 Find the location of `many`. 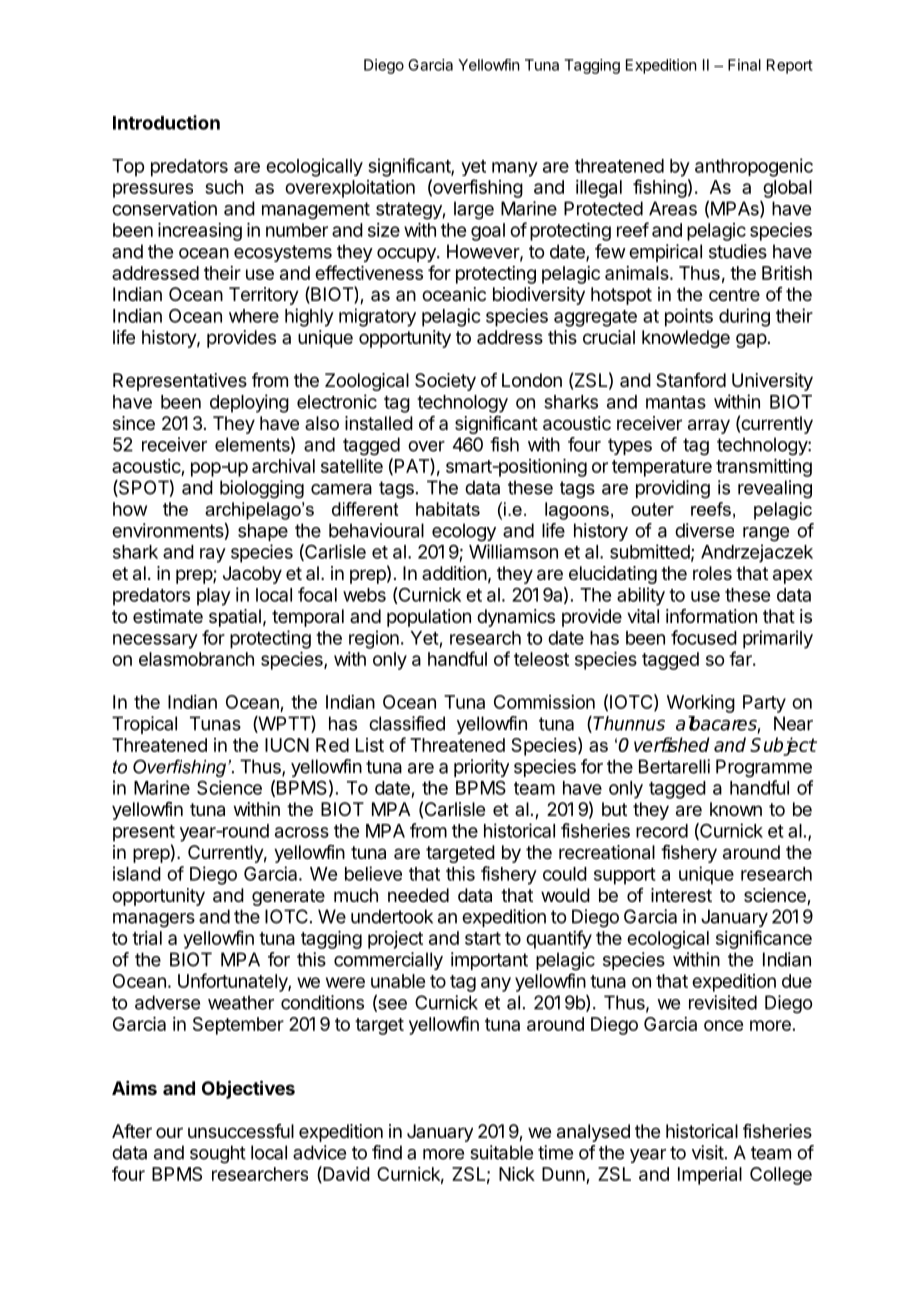

many is located at coordinates (515, 169).
